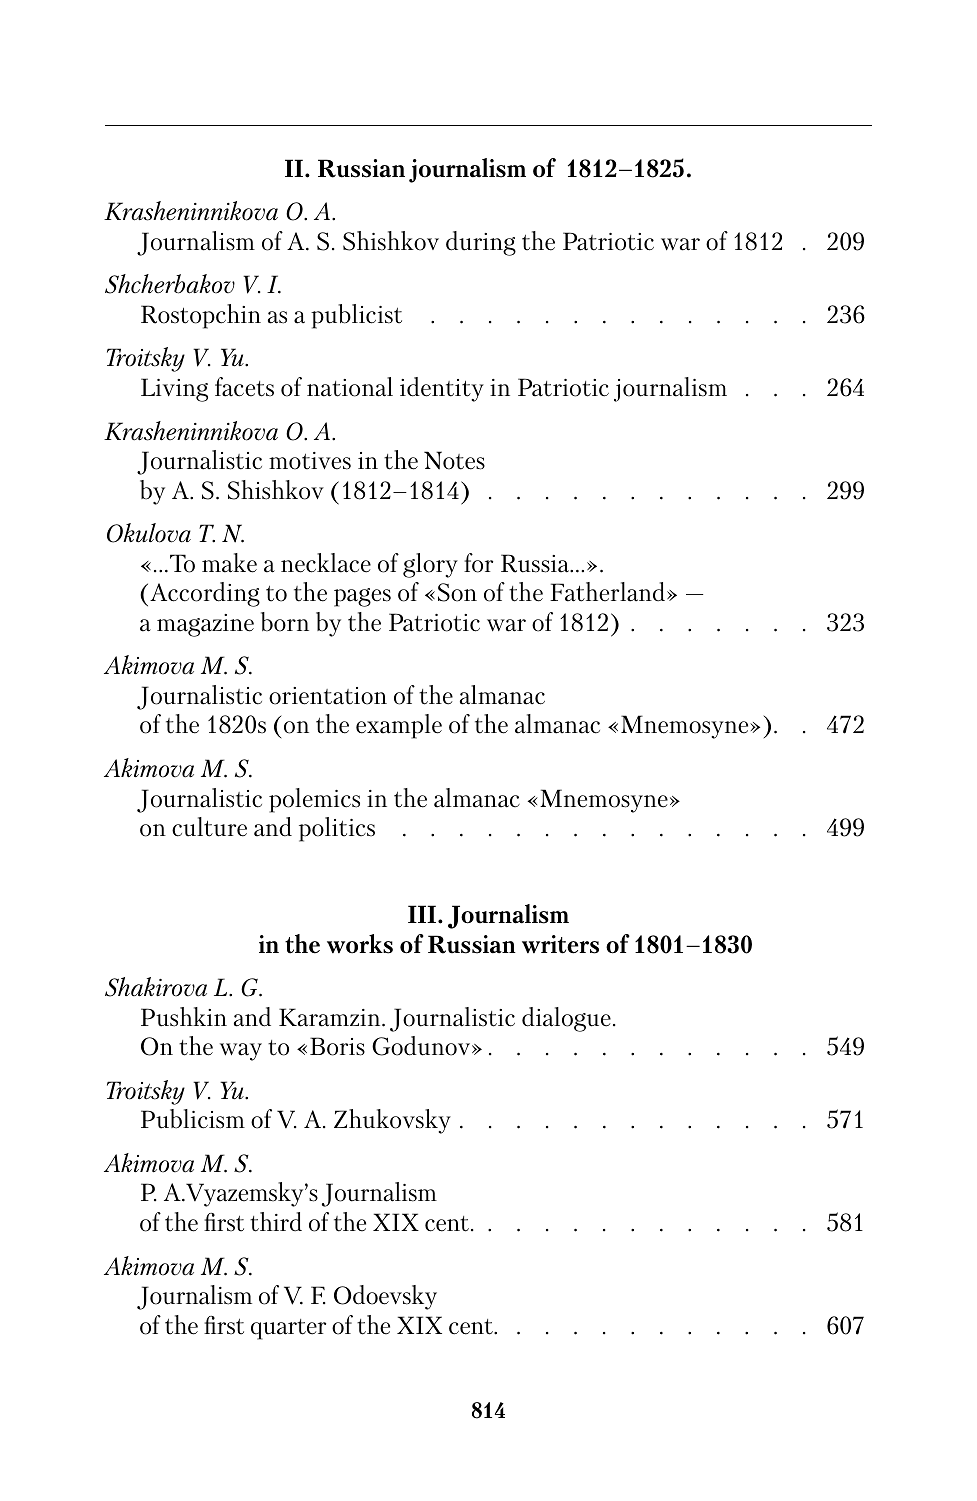 The image size is (977, 1501). What do you see at coordinates (241, 1052) in the document?
I see `way` at bounding box center [241, 1052].
